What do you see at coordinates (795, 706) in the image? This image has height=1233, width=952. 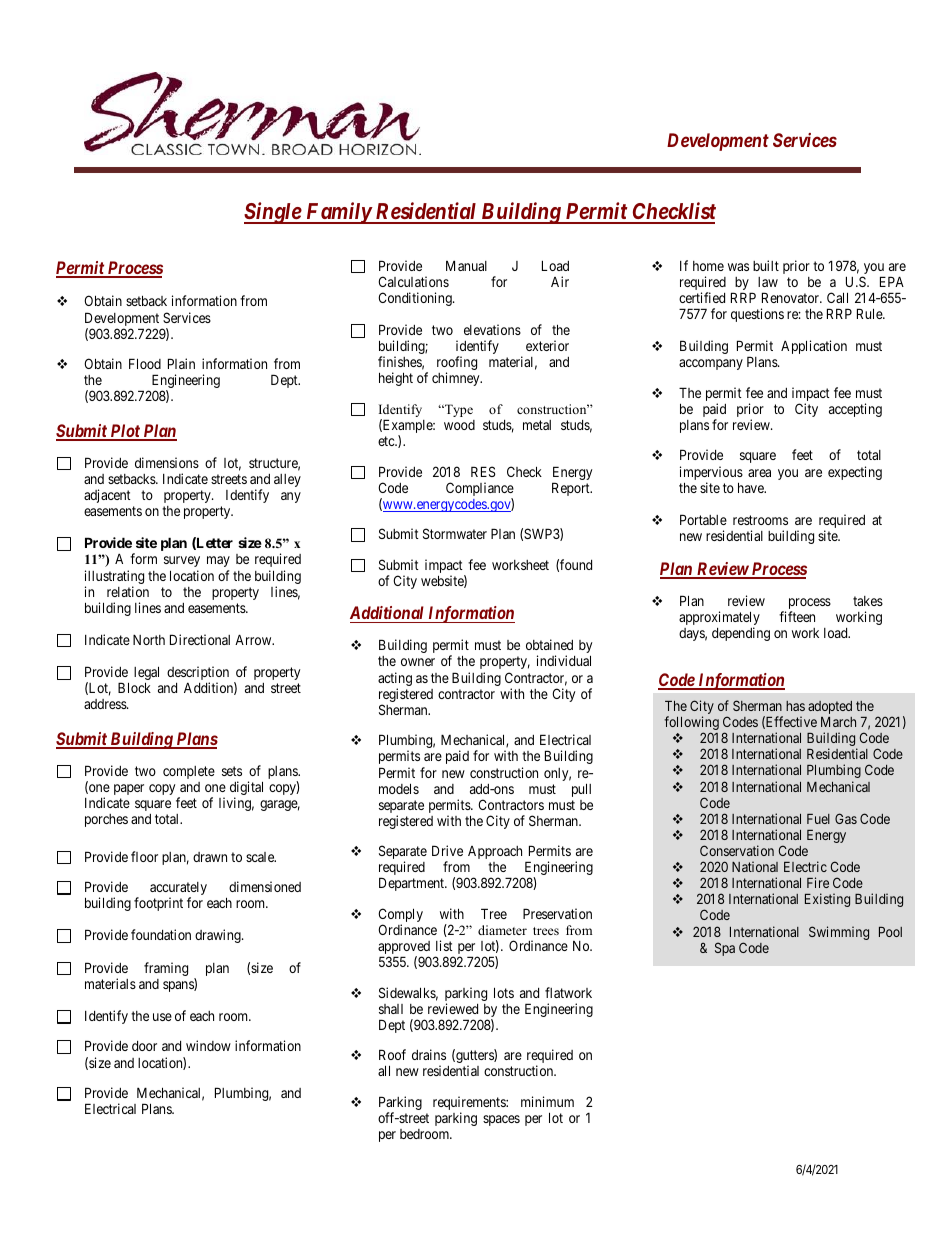 I see `has` at bounding box center [795, 706].
